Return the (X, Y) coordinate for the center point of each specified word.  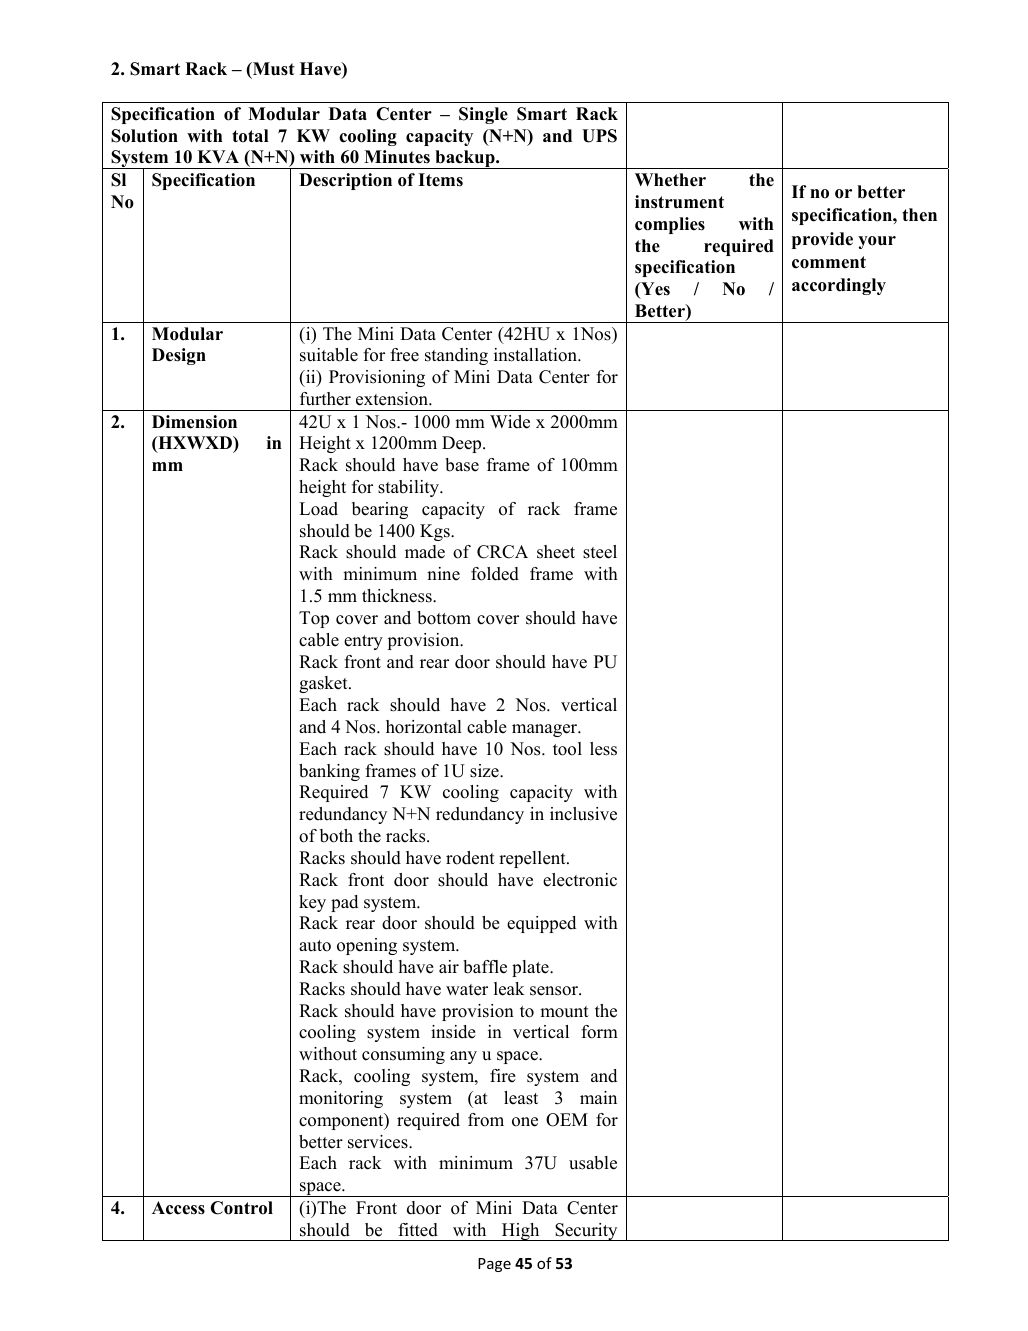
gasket (324, 684)
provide (822, 240)
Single (483, 115)
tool (567, 749)
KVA (218, 156)
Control (242, 1208)
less (603, 749)
